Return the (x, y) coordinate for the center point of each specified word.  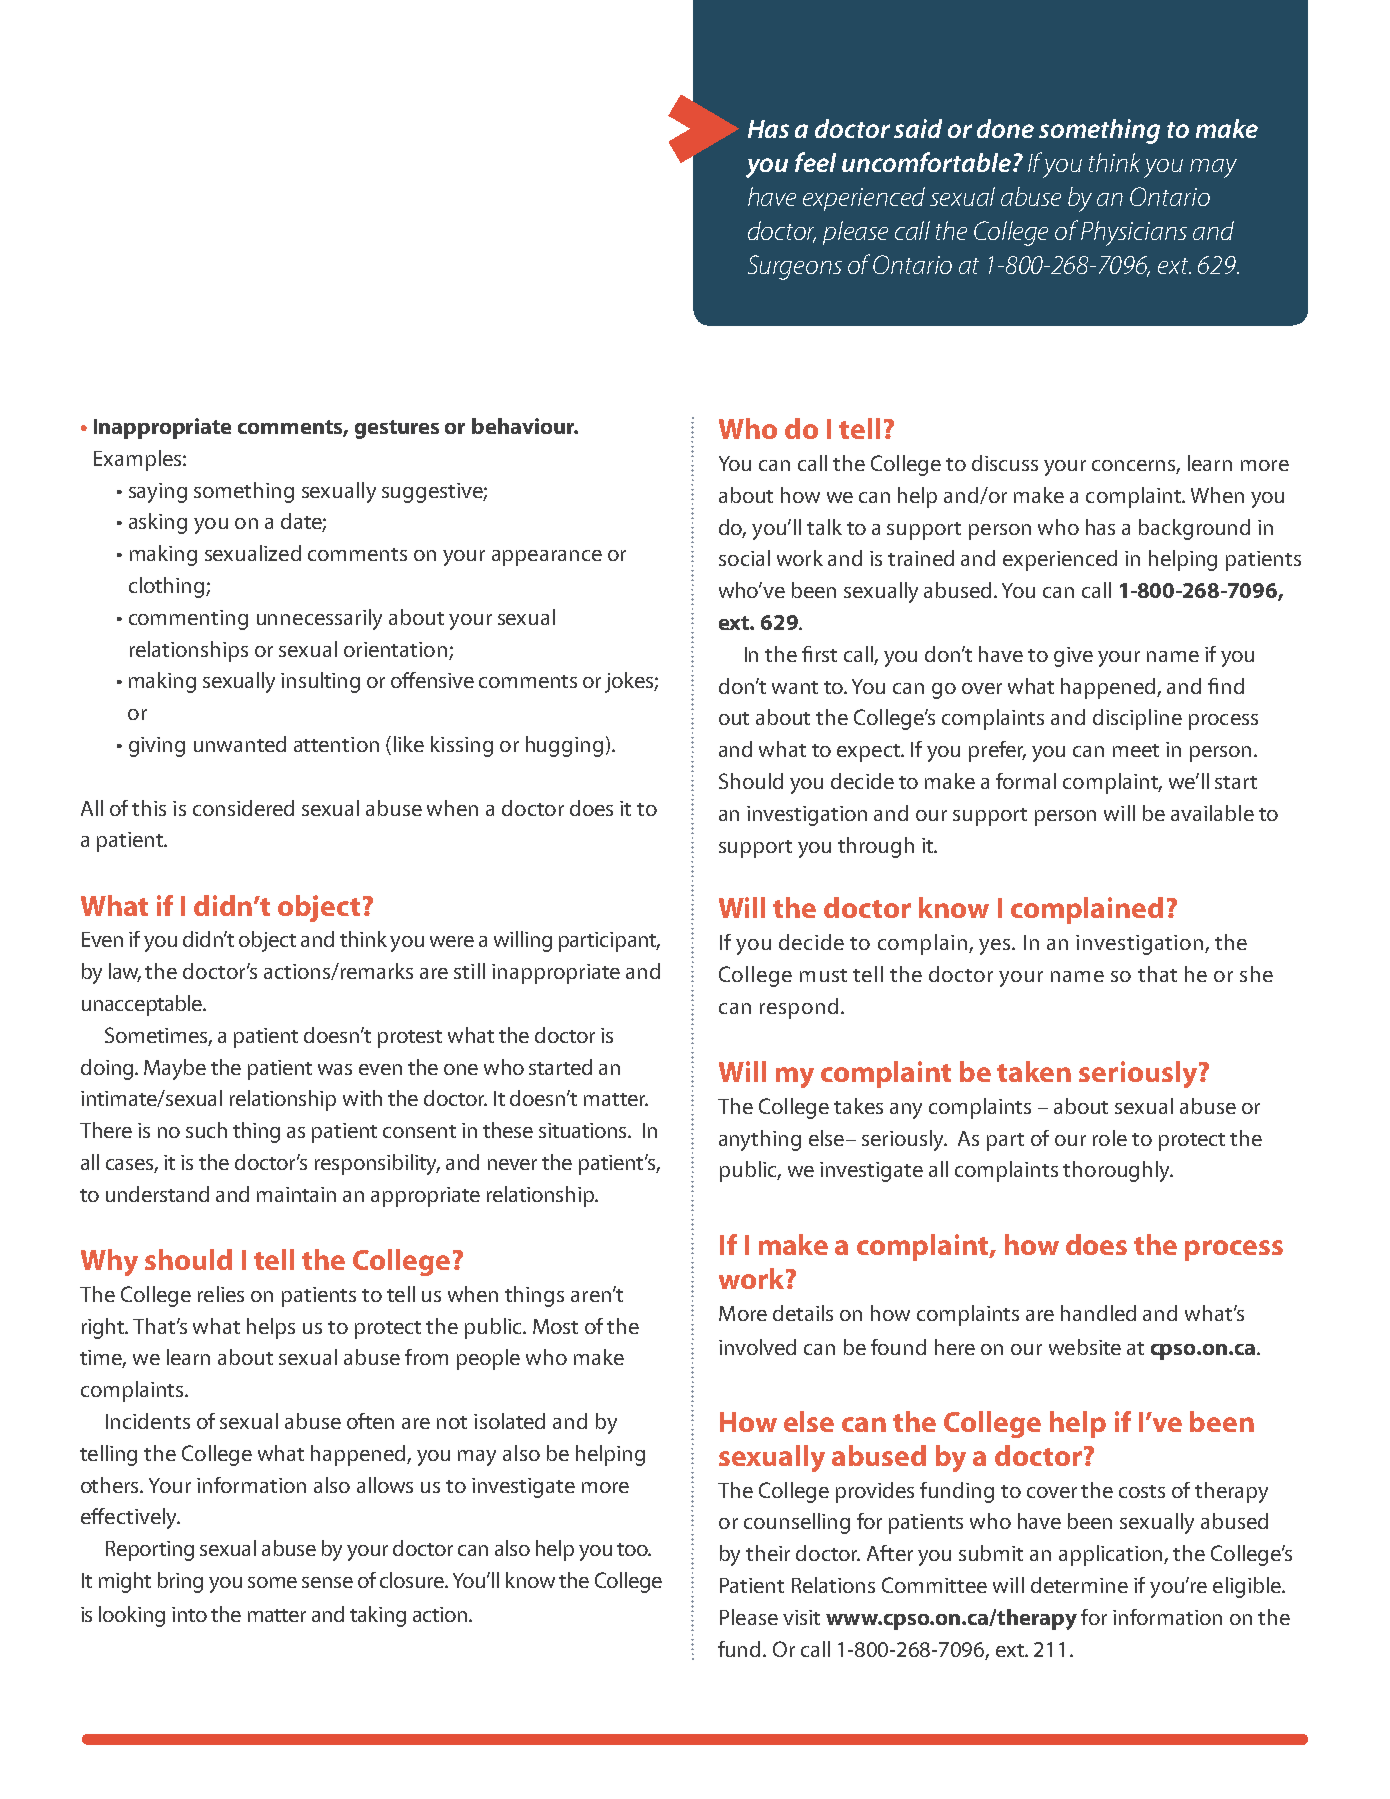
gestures (397, 429)
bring (180, 1582)
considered (243, 808)
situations (584, 1130)
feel (815, 162)
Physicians (1134, 233)
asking (158, 523)
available (1212, 813)
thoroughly (1118, 1171)
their (768, 1553)
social (744, 558)
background (1194, 529)
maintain (296, 1194)
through (876, 847)
